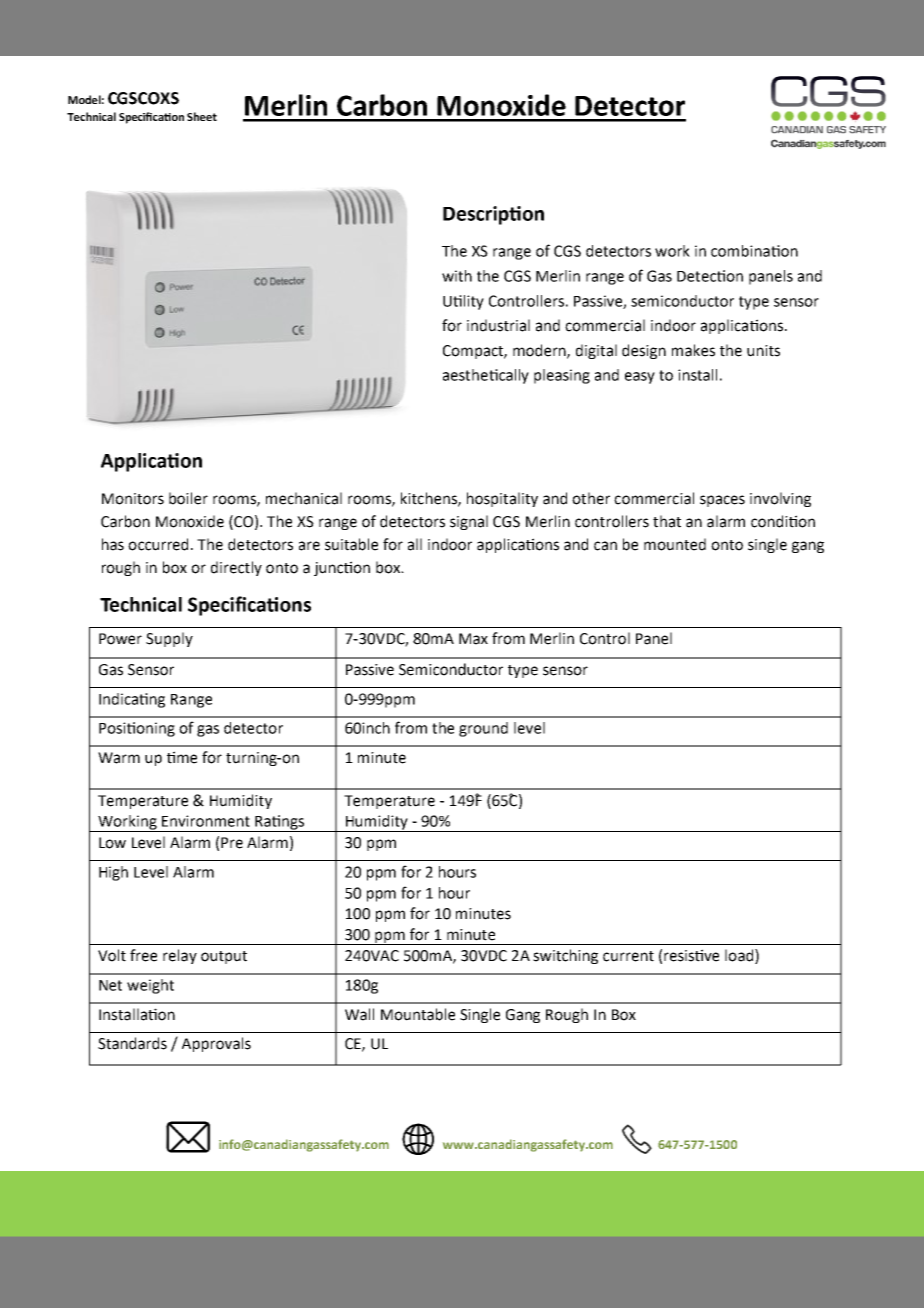 Image resolution: width=924 pixels, height=1308 pixels. I want to click on Max, so click(473, 639).
